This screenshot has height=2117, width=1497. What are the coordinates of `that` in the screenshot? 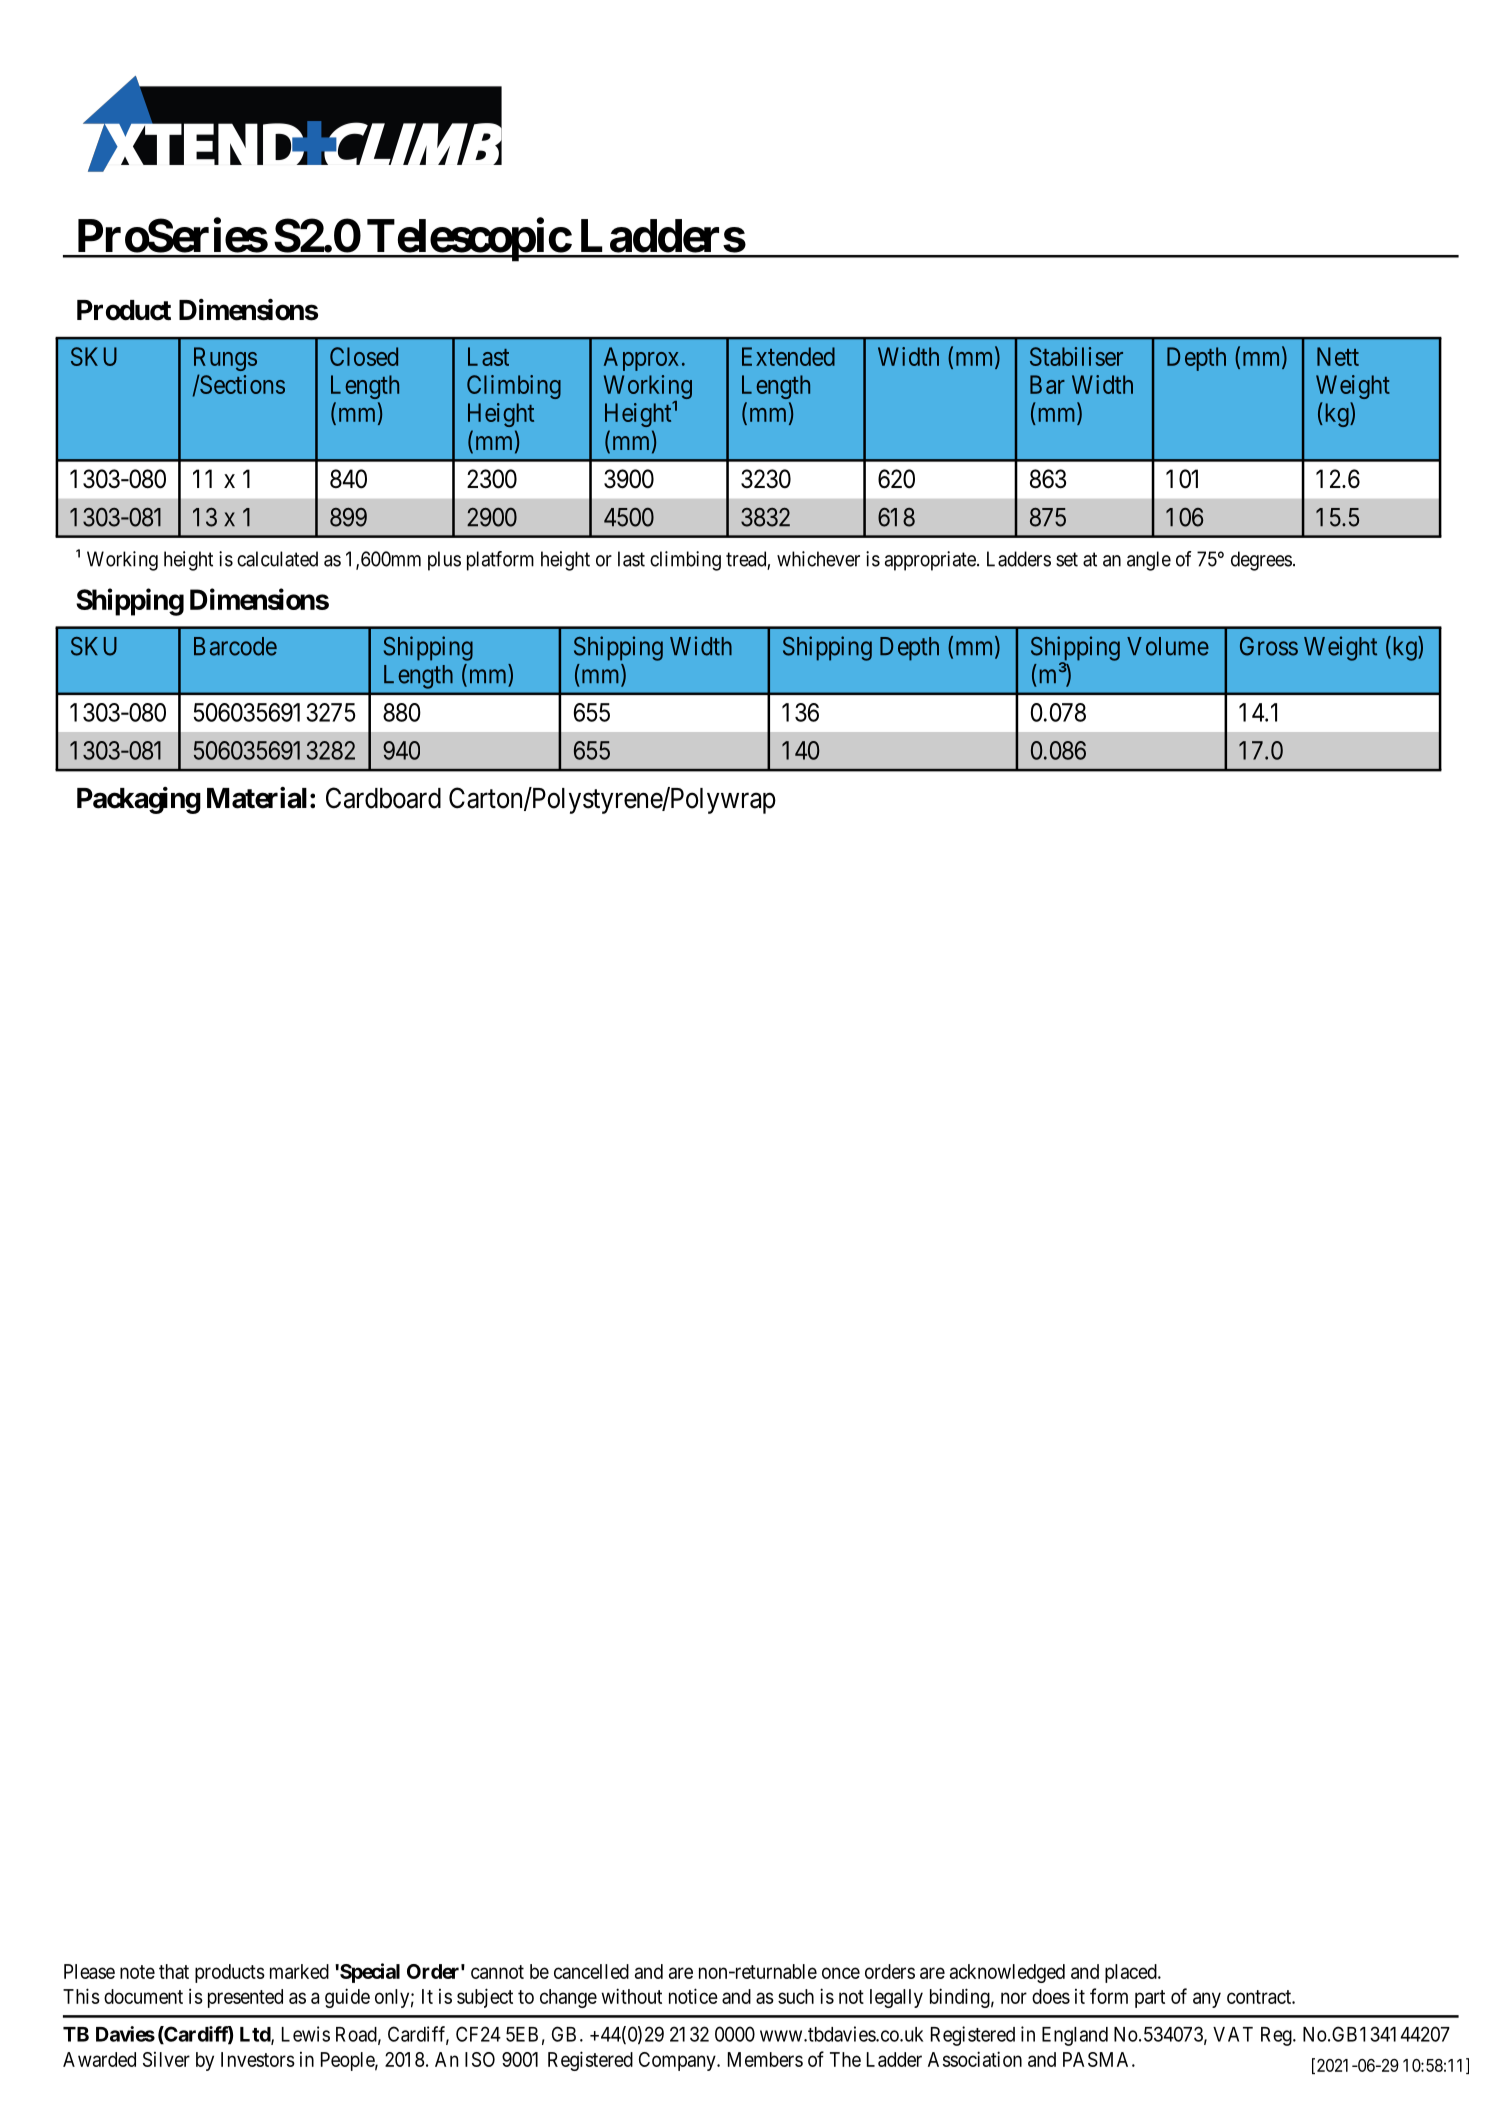 It's located at (174, 1971).
